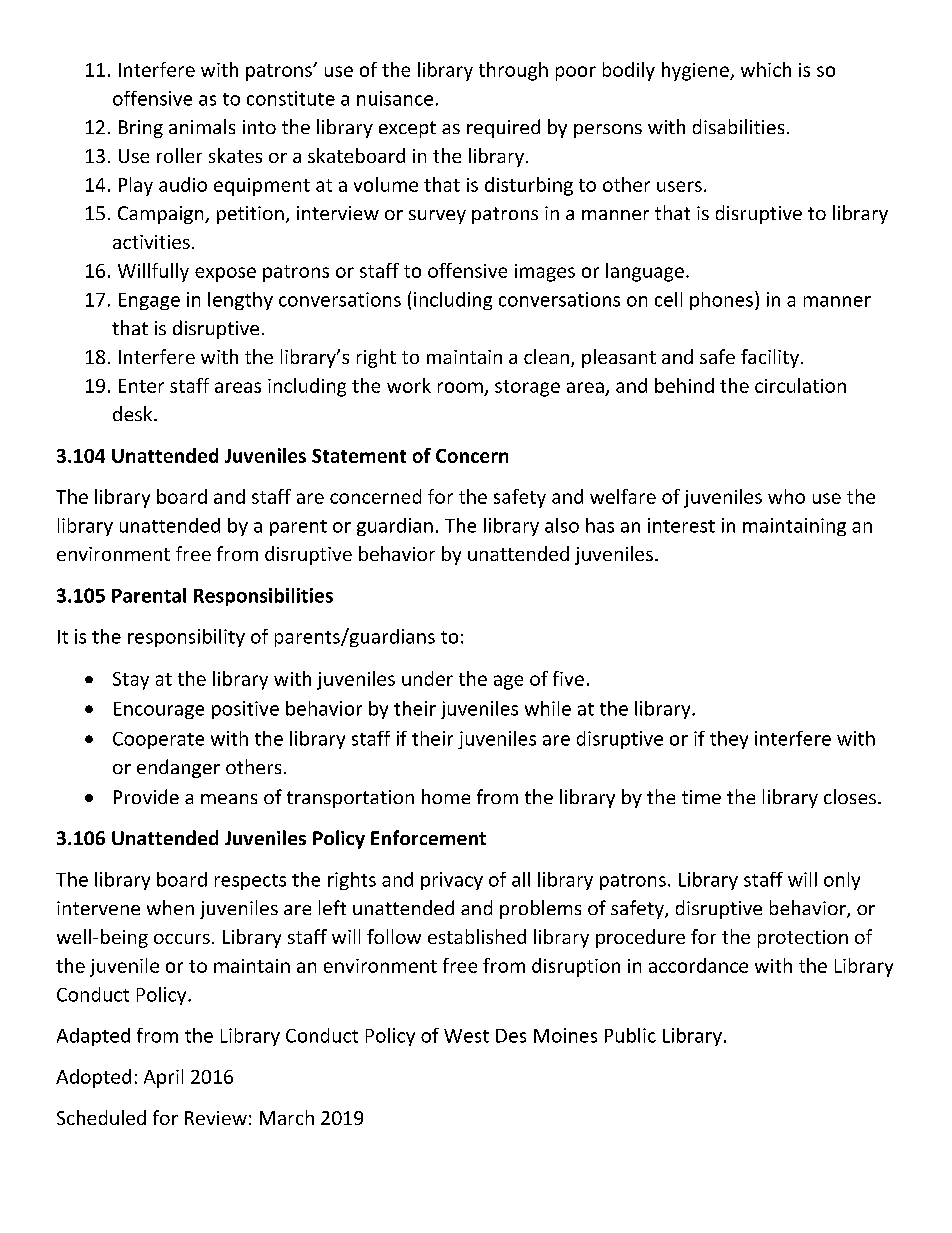 The image size is (952, 1233). What do you see at coordinates (842, 881) in the screenshot?
I see `only` at bounding box center [842, 881].
